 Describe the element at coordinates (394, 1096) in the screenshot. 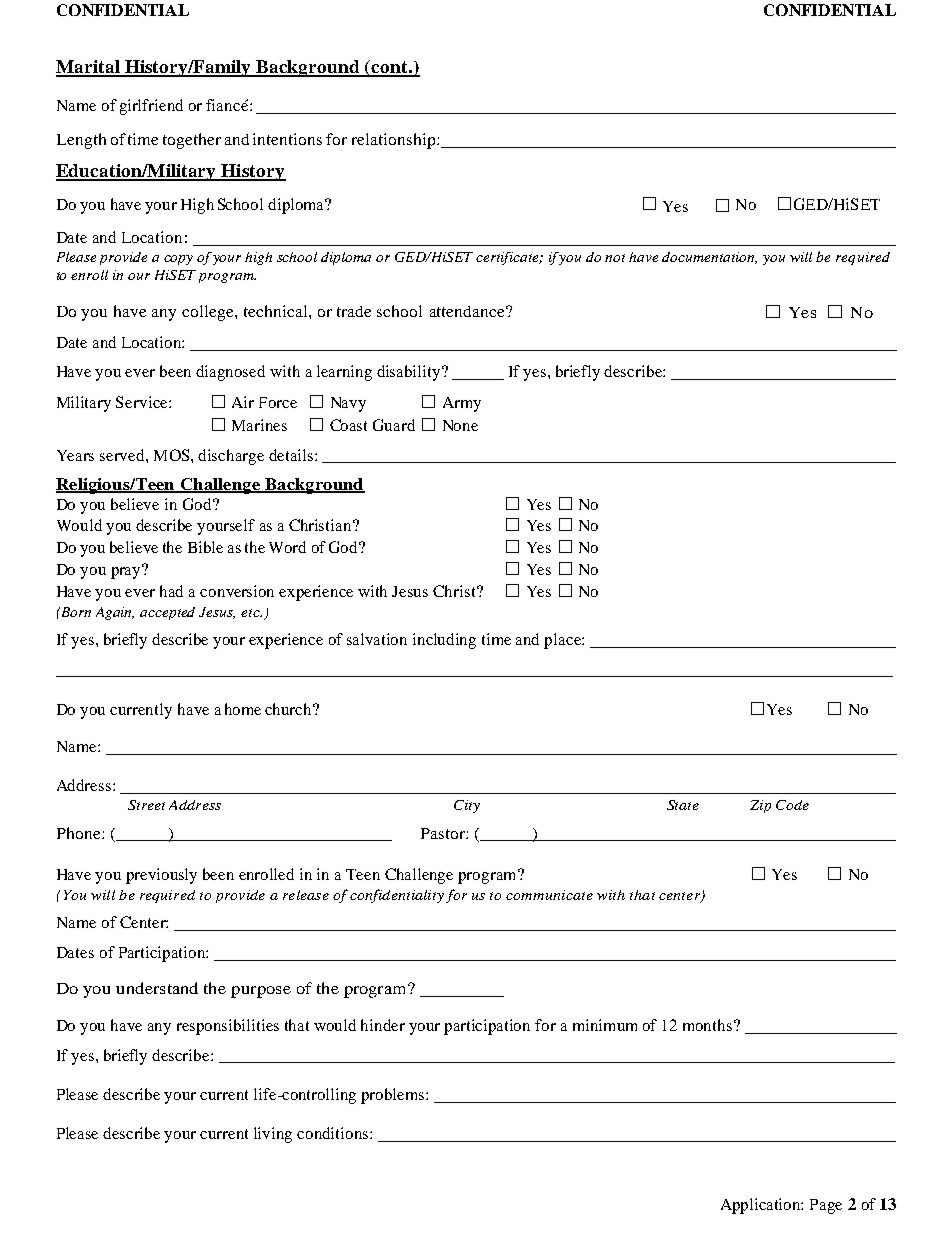

I see `problems` at that location.
